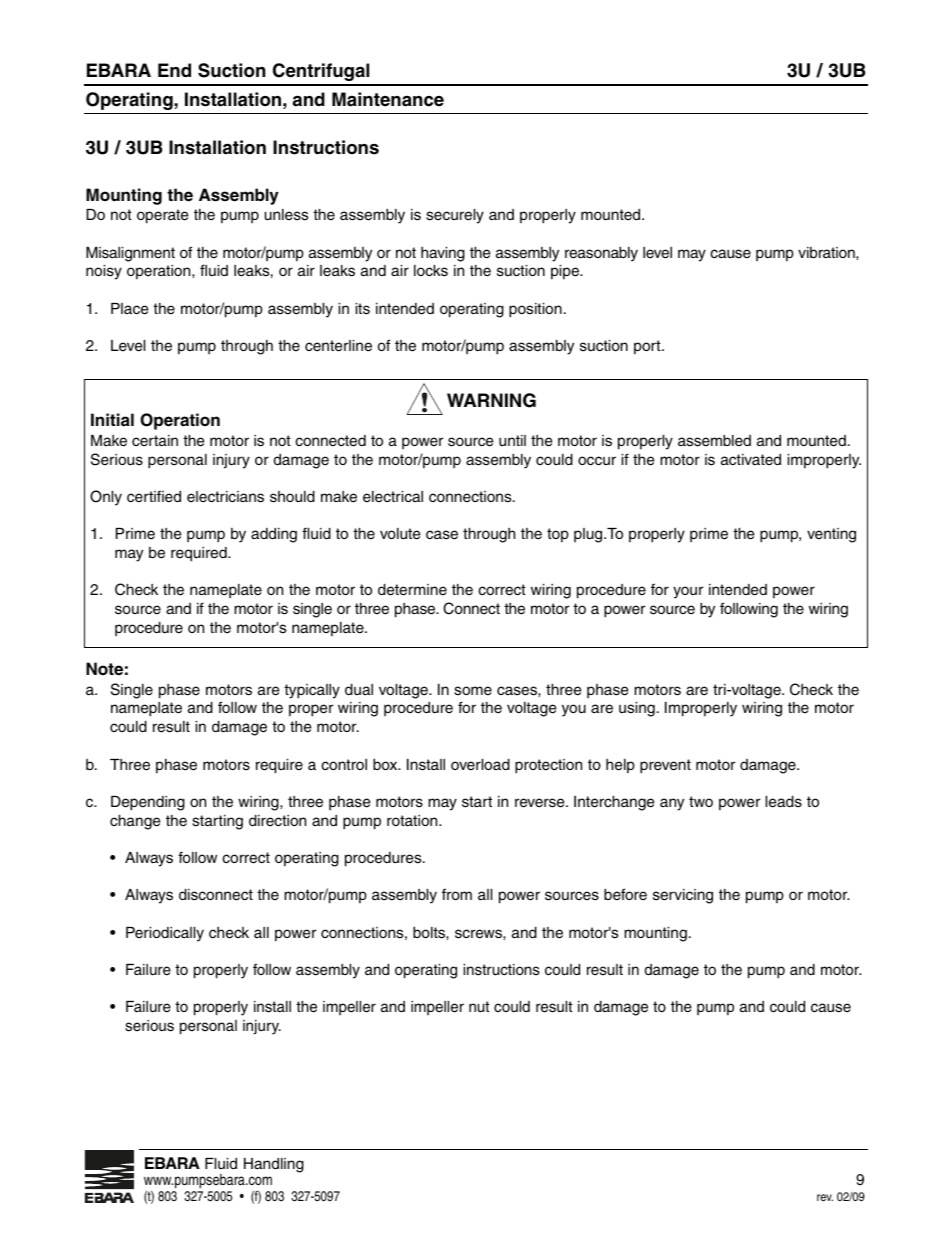 The width and height of the screenshot is (952, 1233). What do you see at coordinates (148, 803) in the screenshot?
I see `Depending` at bounding box center [148, 803].
